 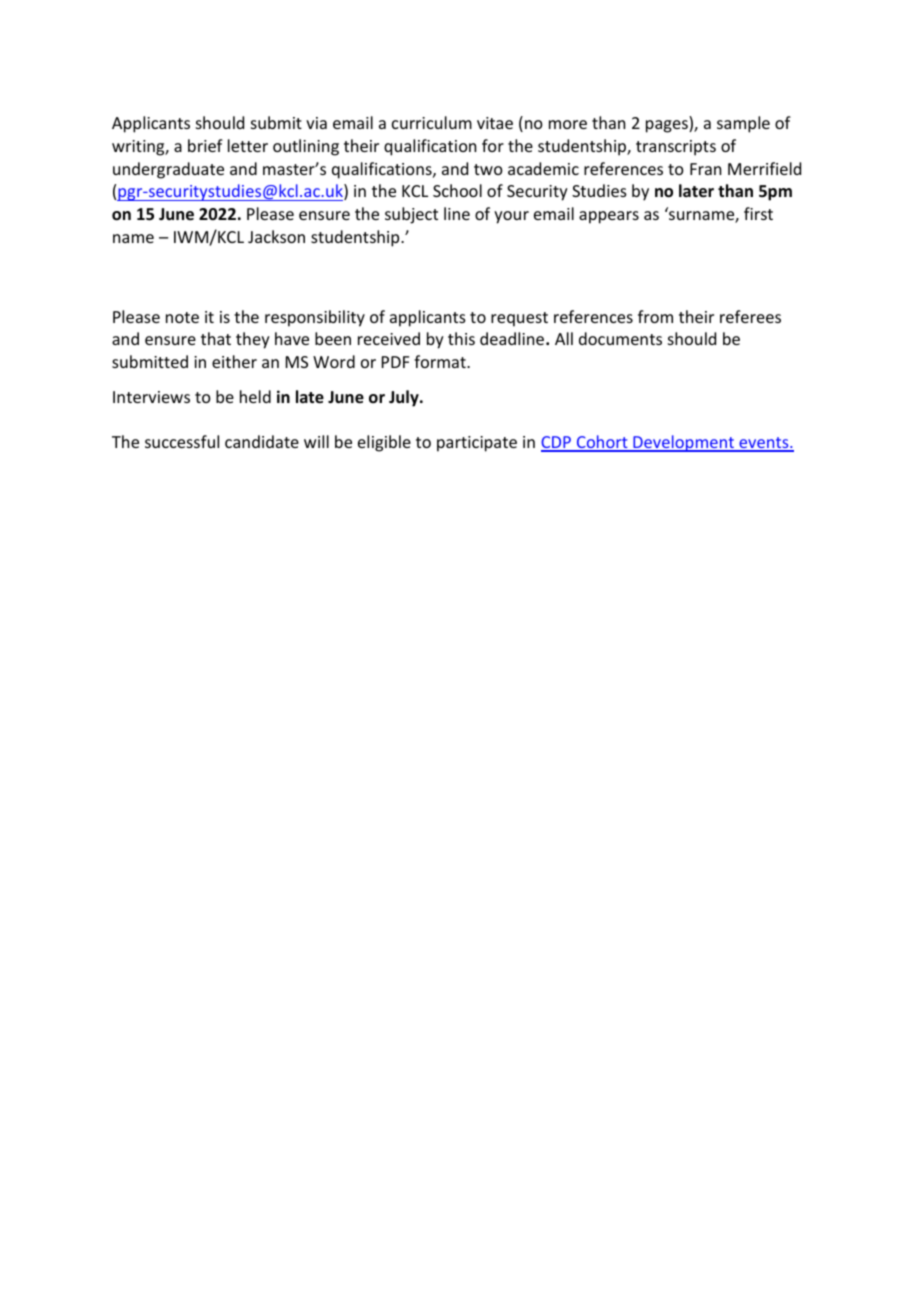 What do you see at coordinates (441, 361) in the page?
I see `format` at bounding box center [441, 361].
